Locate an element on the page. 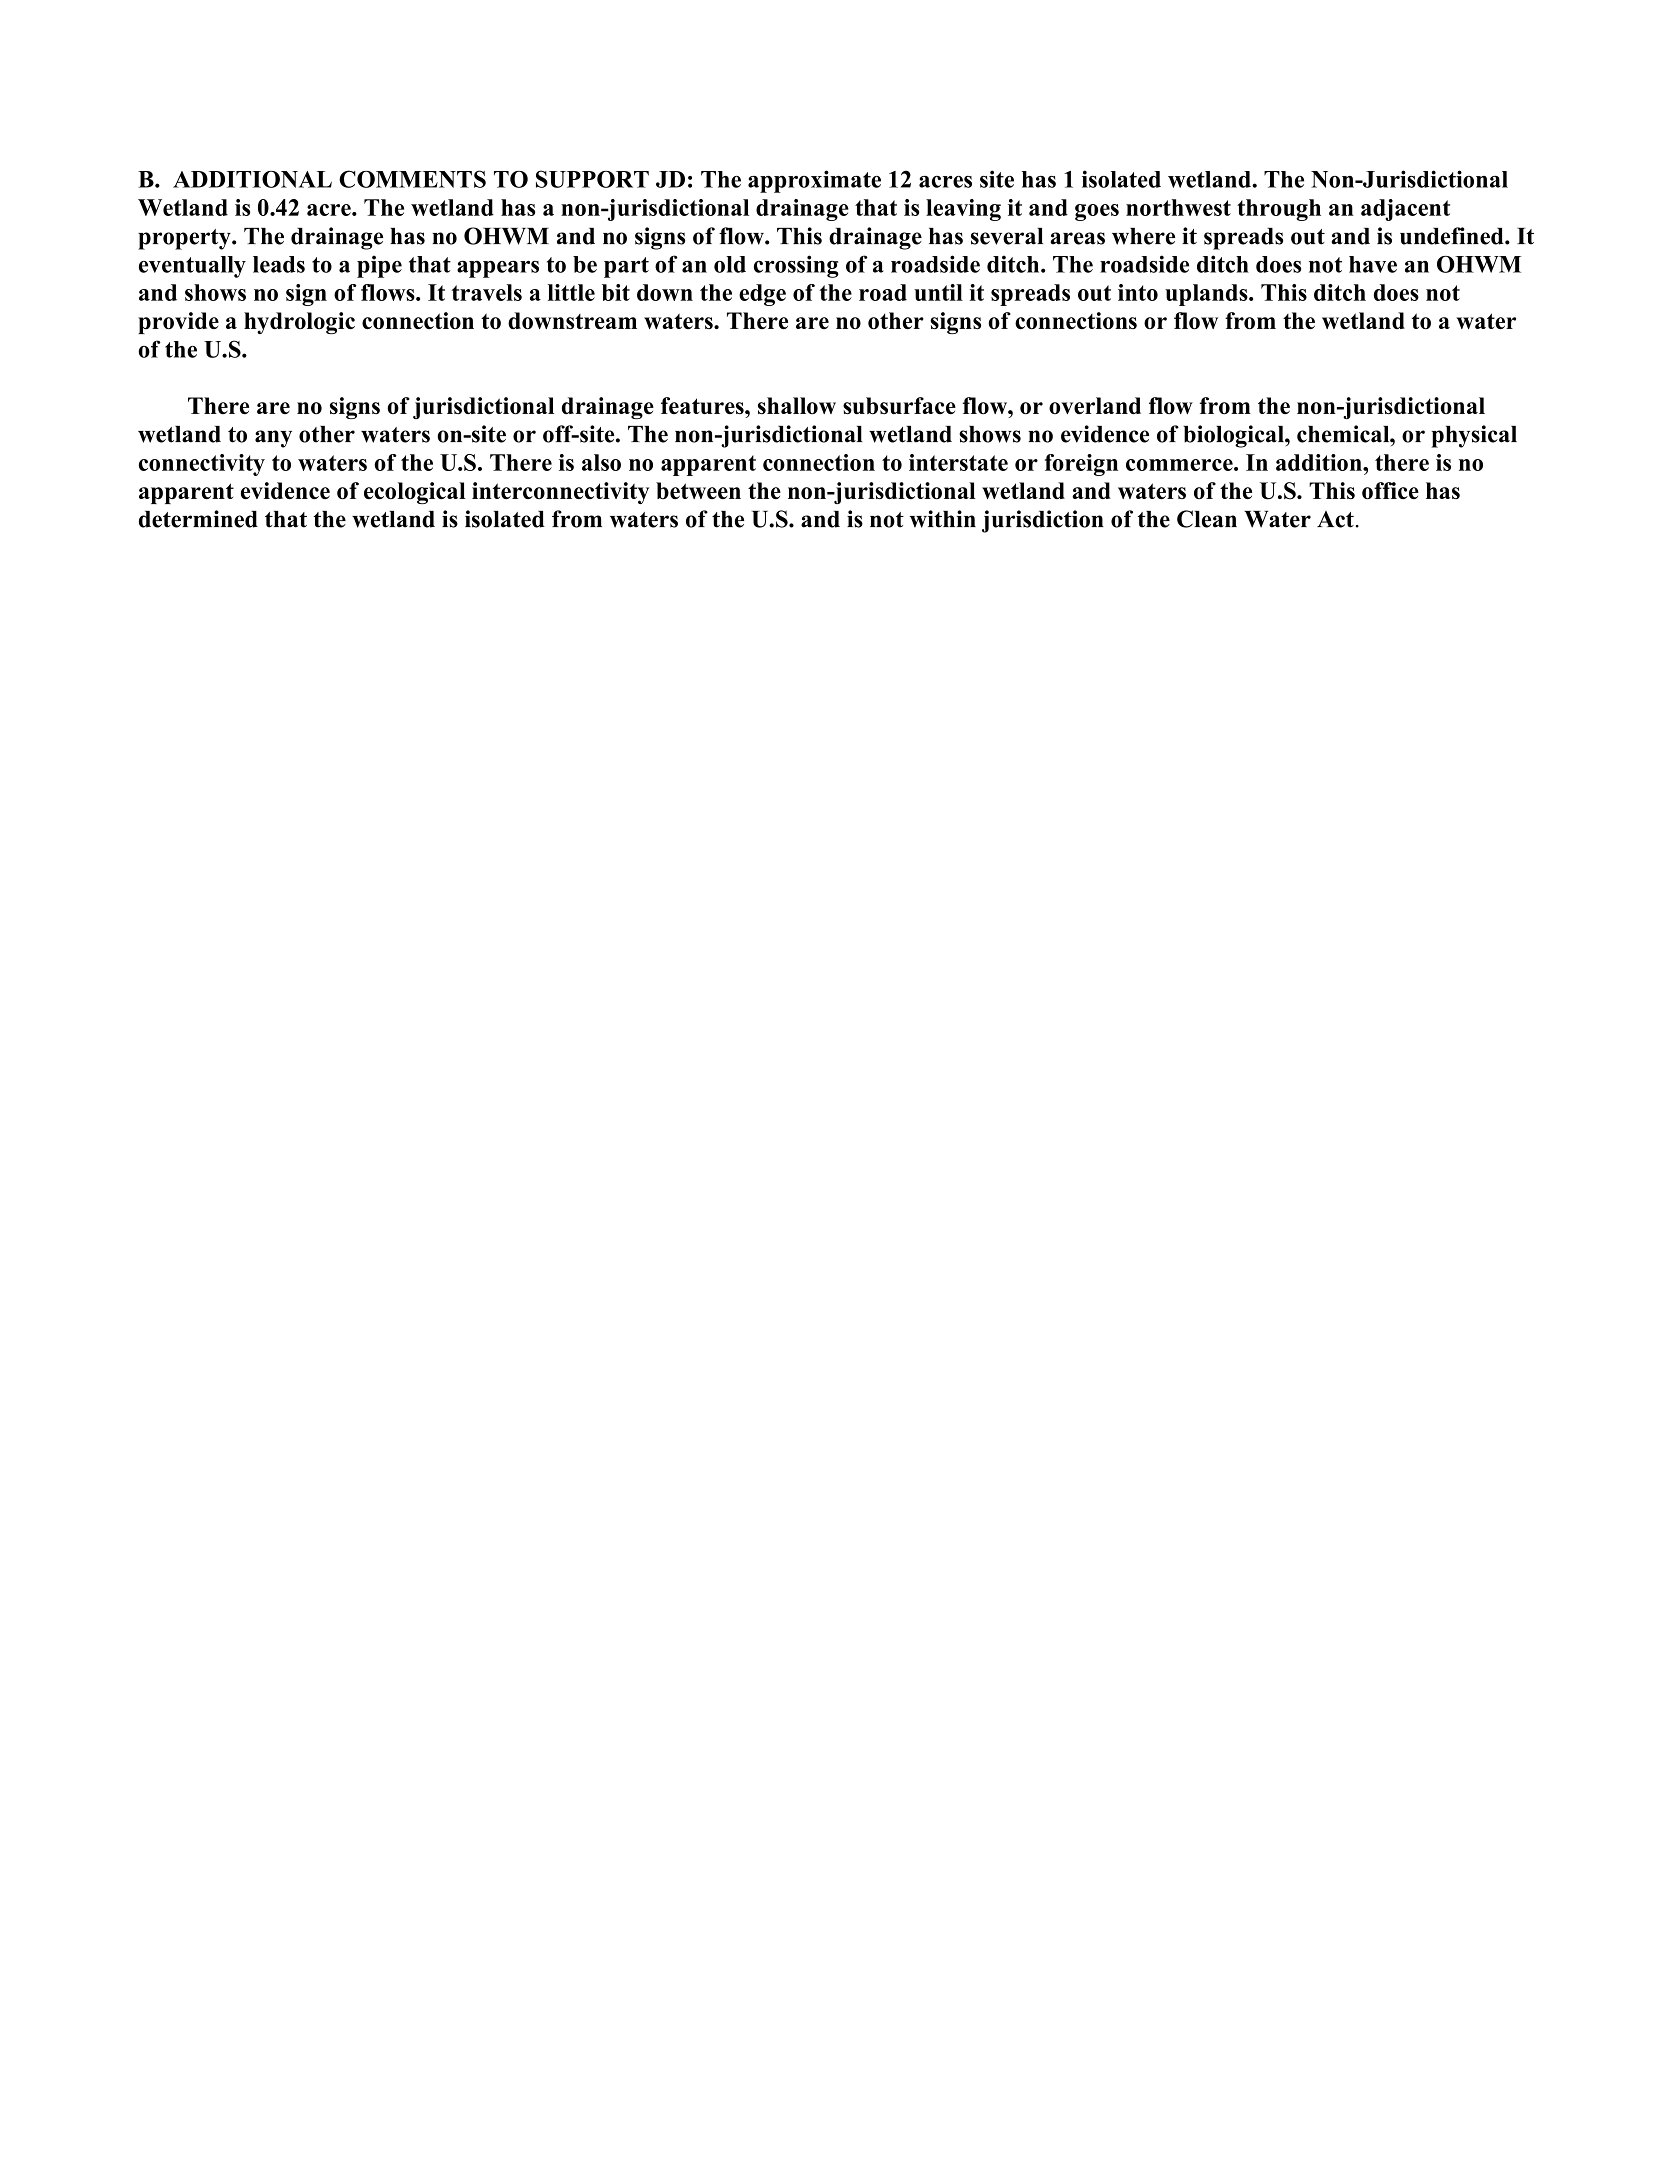  uplands is located at coordinates (1207, 295).
